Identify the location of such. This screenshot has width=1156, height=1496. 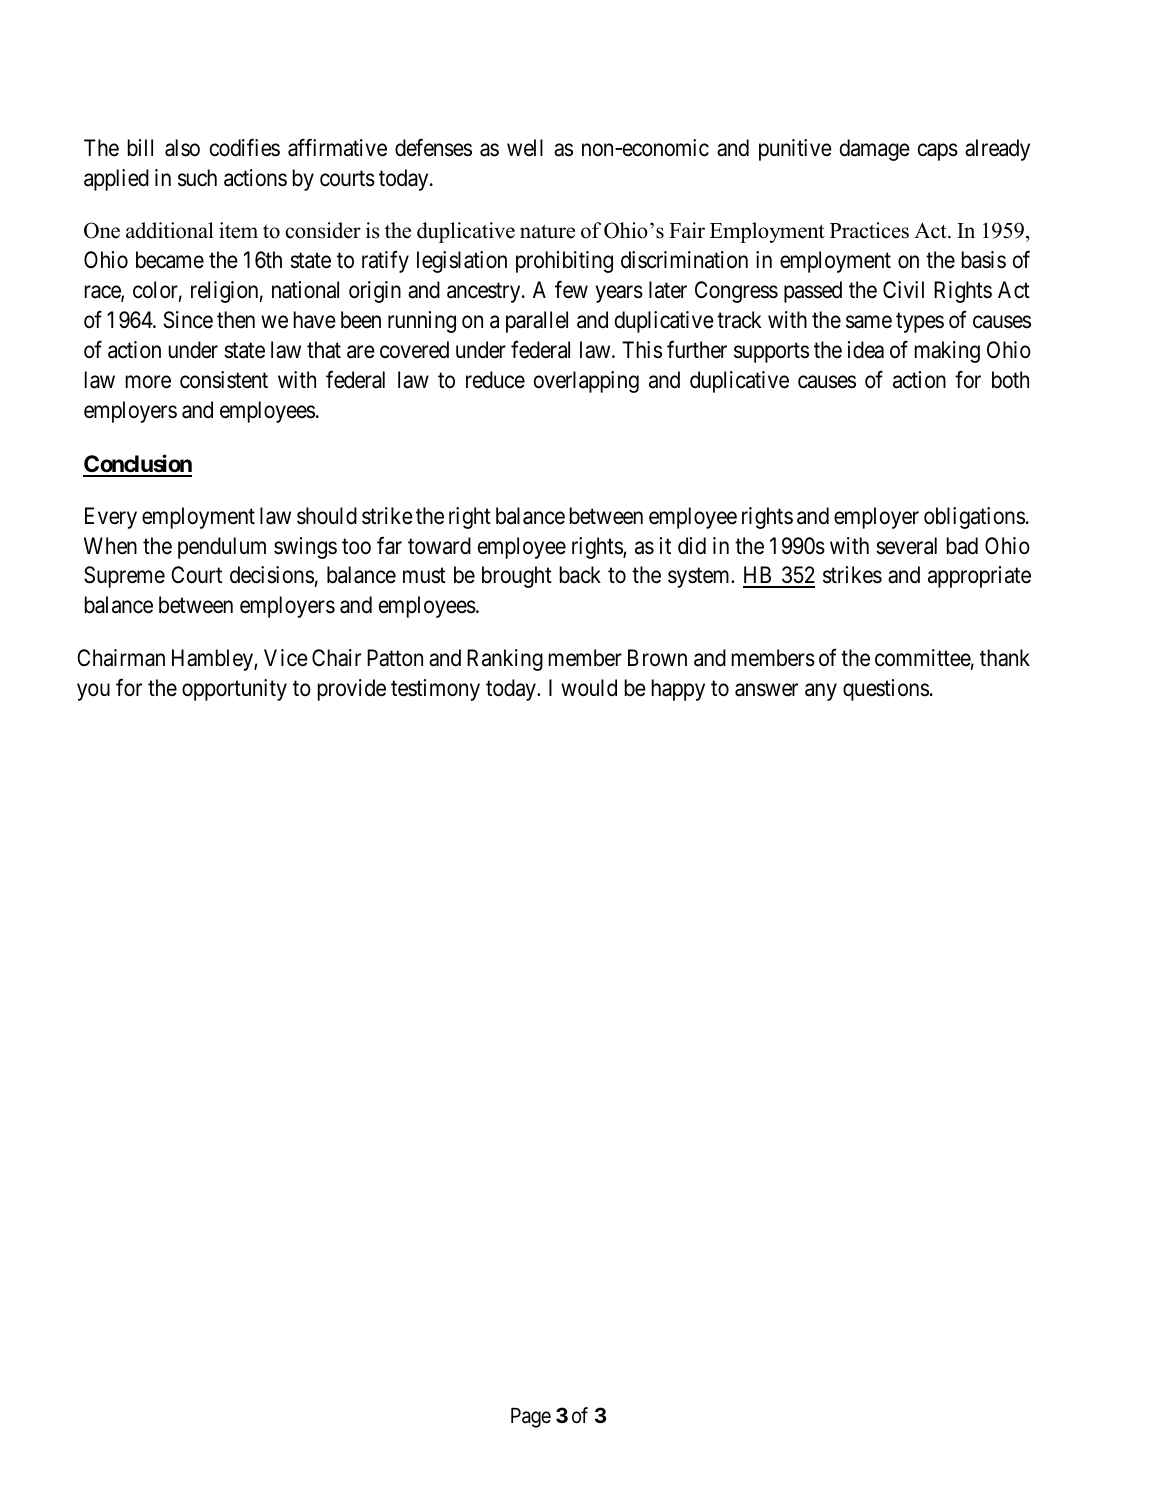
(197, 178).
